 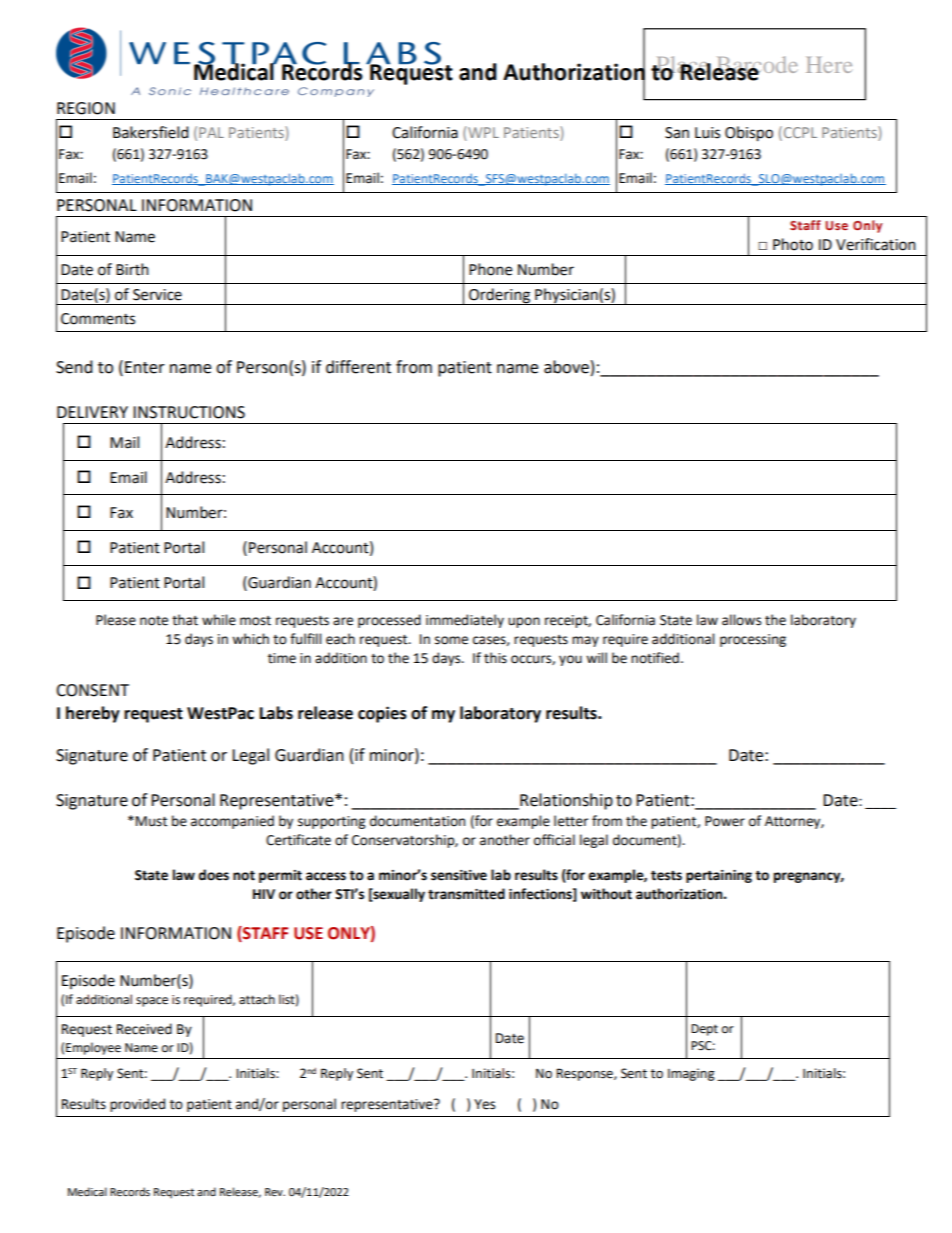 I want to click on WPL, so click(x=483, y=132).
